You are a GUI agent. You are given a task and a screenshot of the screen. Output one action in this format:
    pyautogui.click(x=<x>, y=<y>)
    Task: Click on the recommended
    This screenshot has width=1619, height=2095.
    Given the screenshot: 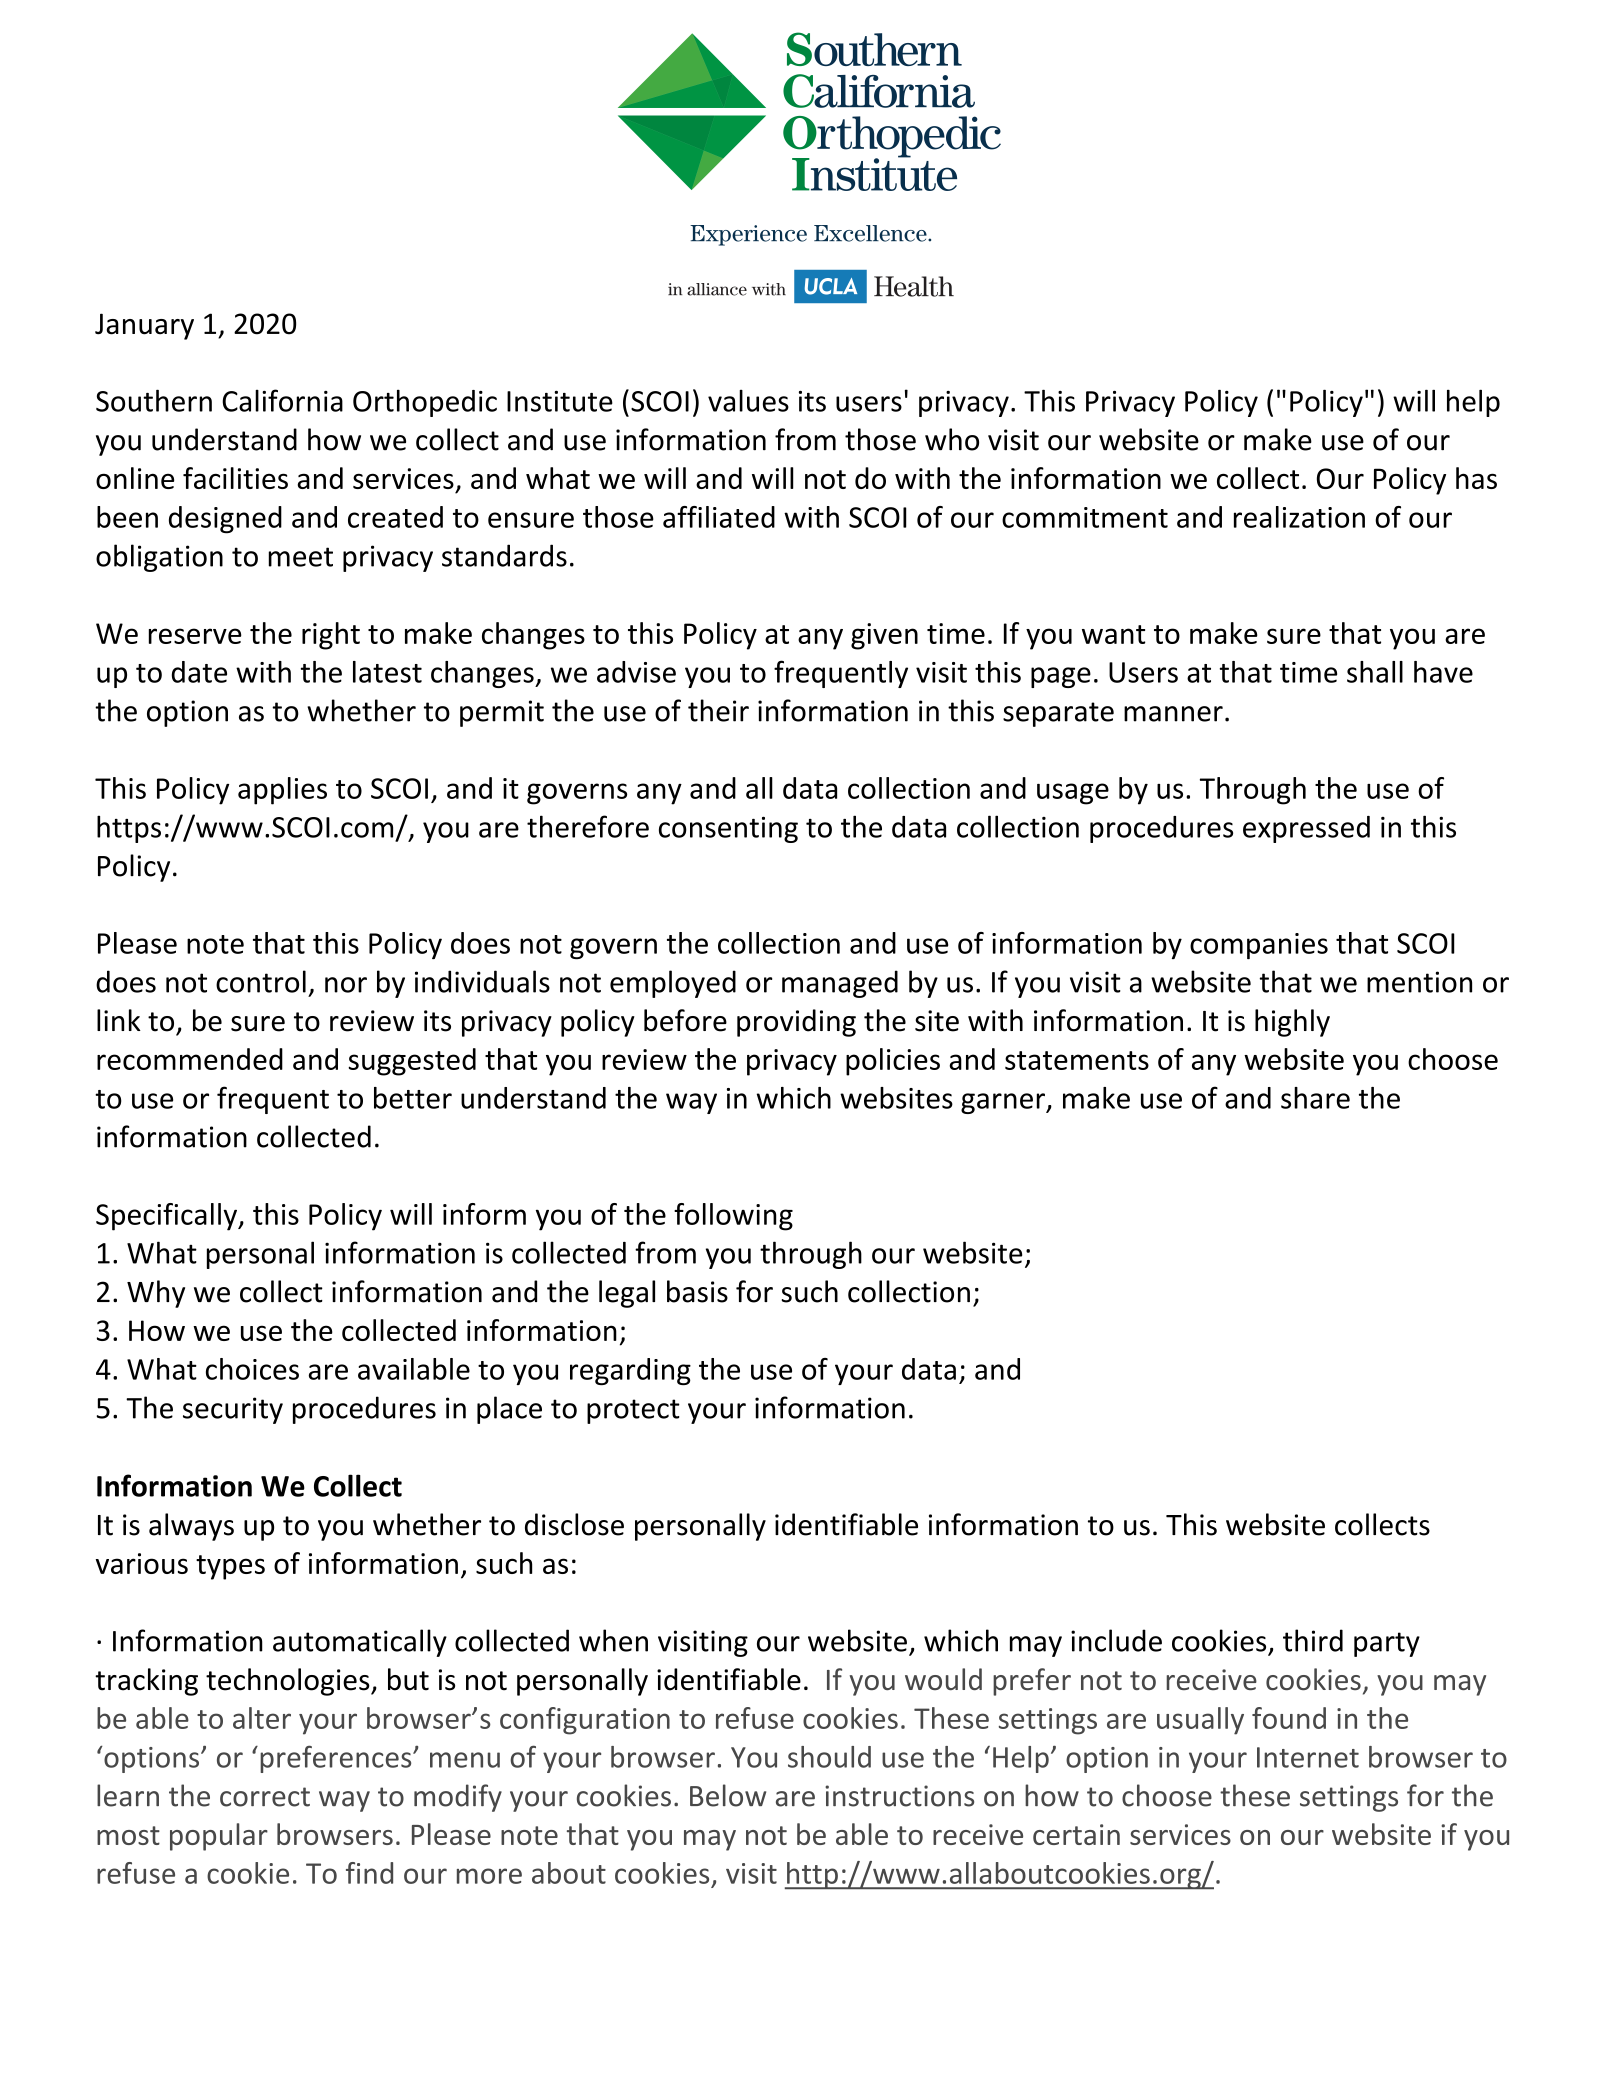 What is the action you would take?
    pyautogui.click(x=190, y=1059)
